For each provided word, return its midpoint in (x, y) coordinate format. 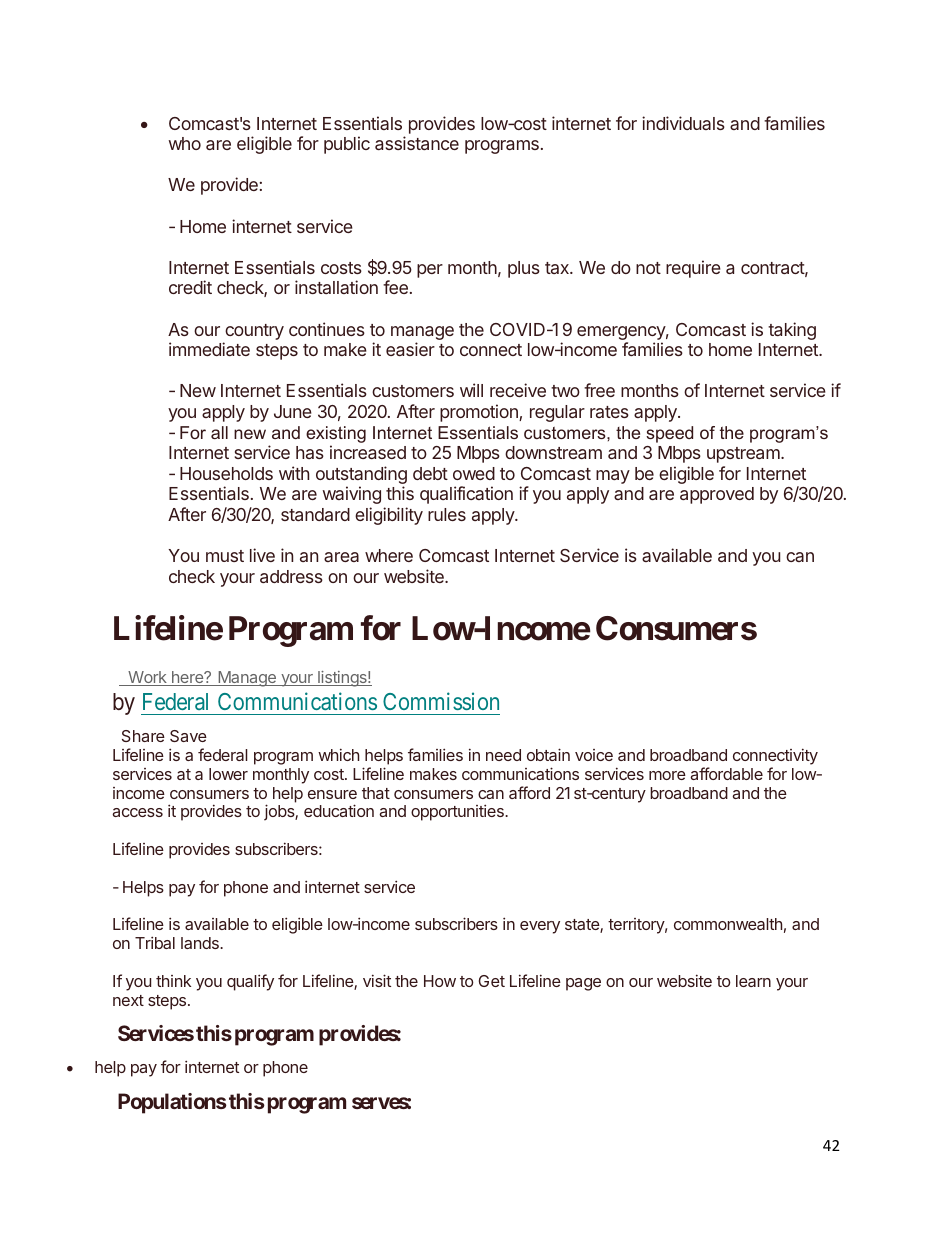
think (173, 981)
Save (188, 736)
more (667, 775)
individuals (683, 123)
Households (226, 473)
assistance (417, 143)
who (184, 143)
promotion (480, 413)
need (503, 755)
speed (669, 434)
